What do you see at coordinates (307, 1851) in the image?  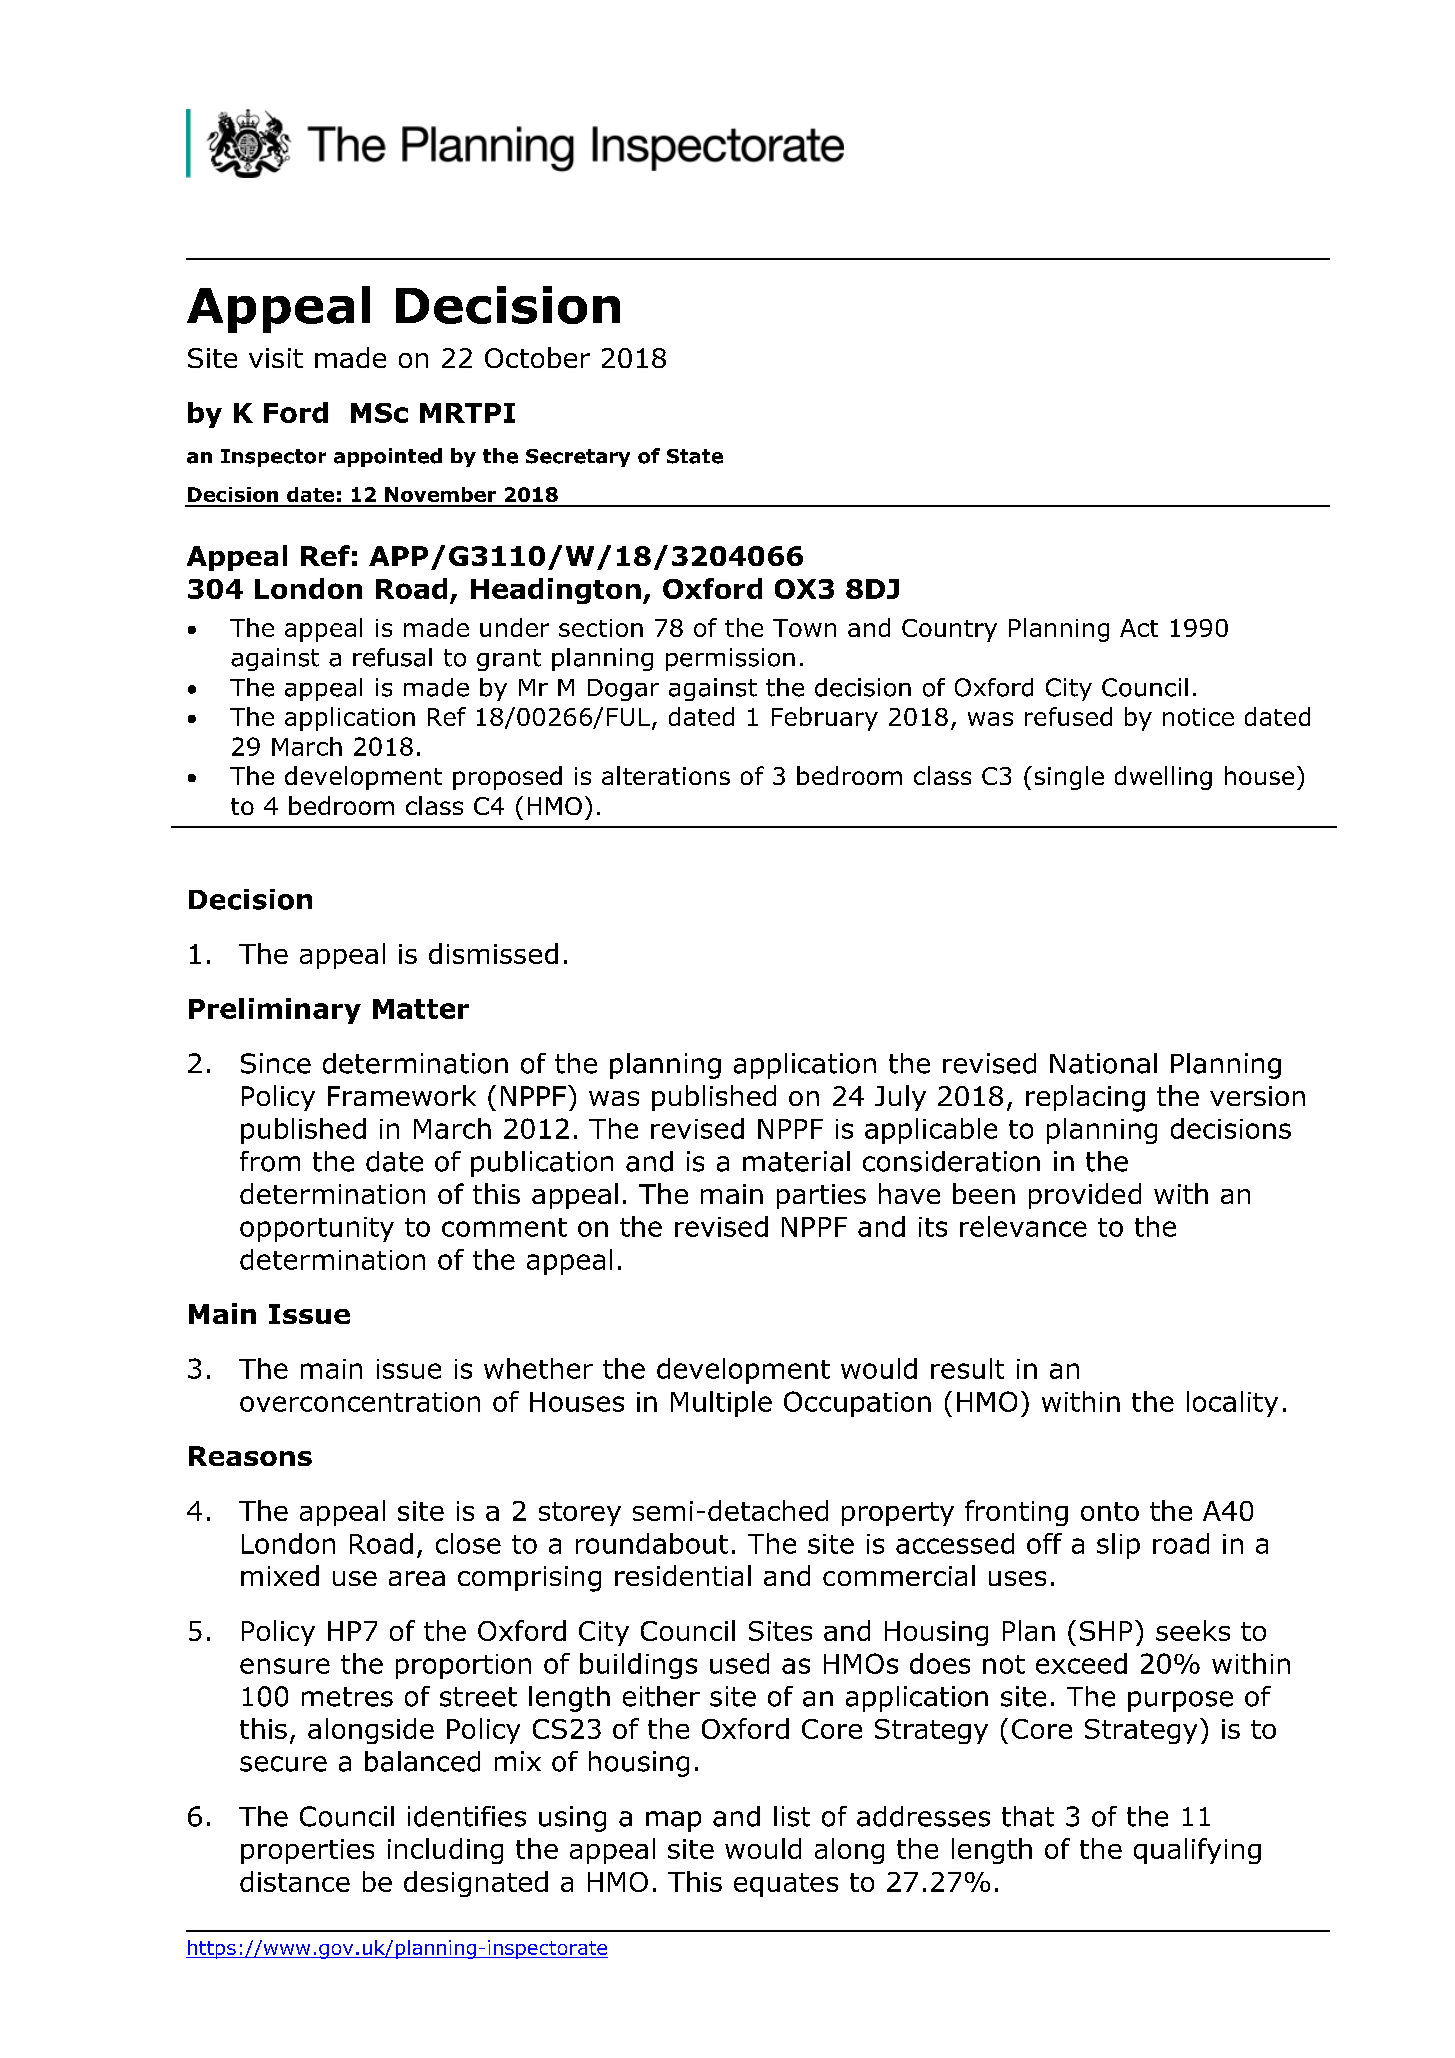 I see `properties` at bounding box center [307, 1851].
